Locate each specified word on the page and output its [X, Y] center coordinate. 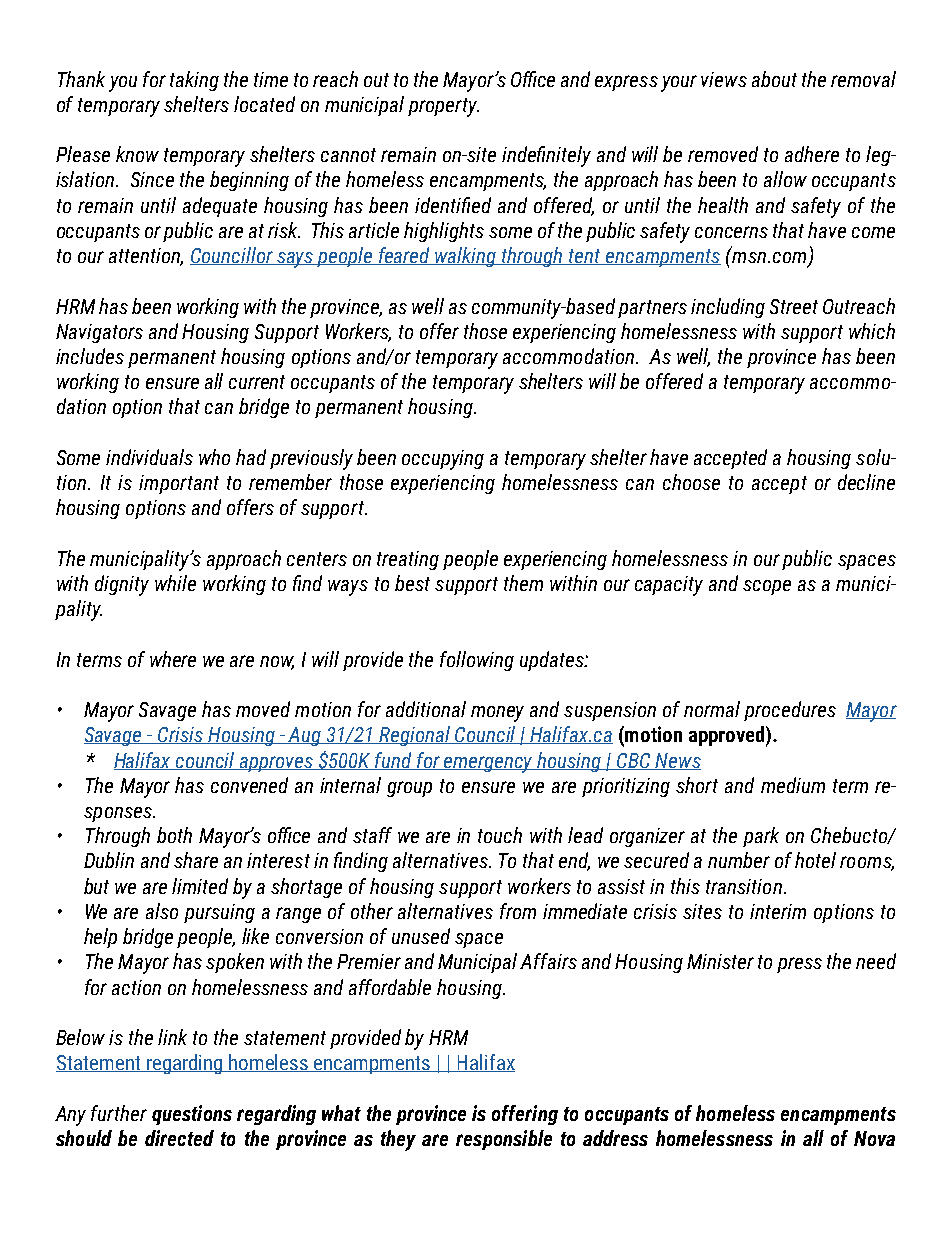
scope [767, 587]
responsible [504, 1140]
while [175, 583]
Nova [874, 1138]
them [523, 583]
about [774, 79]
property [443, 107]
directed [179, 1138]
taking [194, 81]
